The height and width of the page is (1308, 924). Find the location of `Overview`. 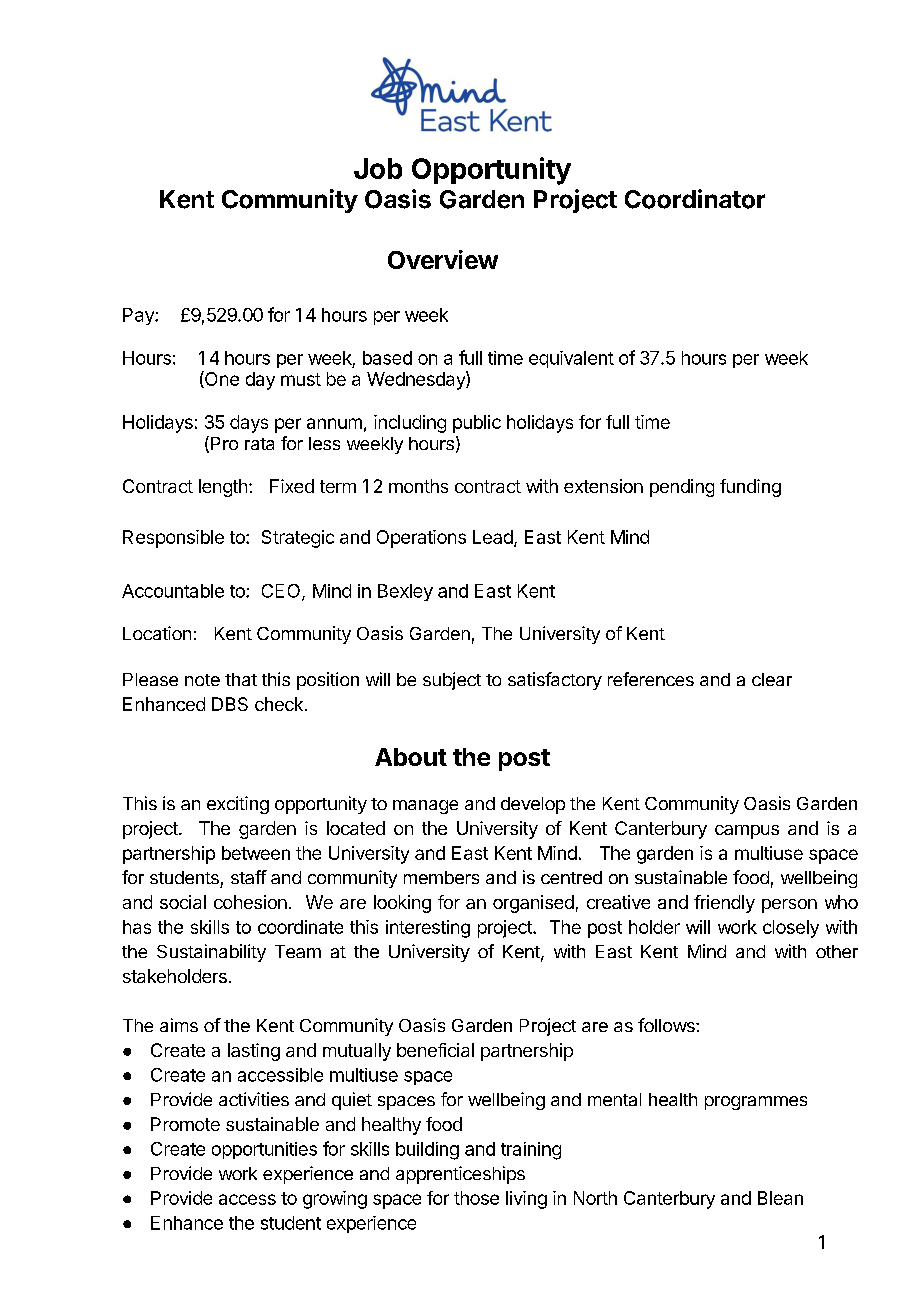

Overview is located at coordinates (443, 259).
